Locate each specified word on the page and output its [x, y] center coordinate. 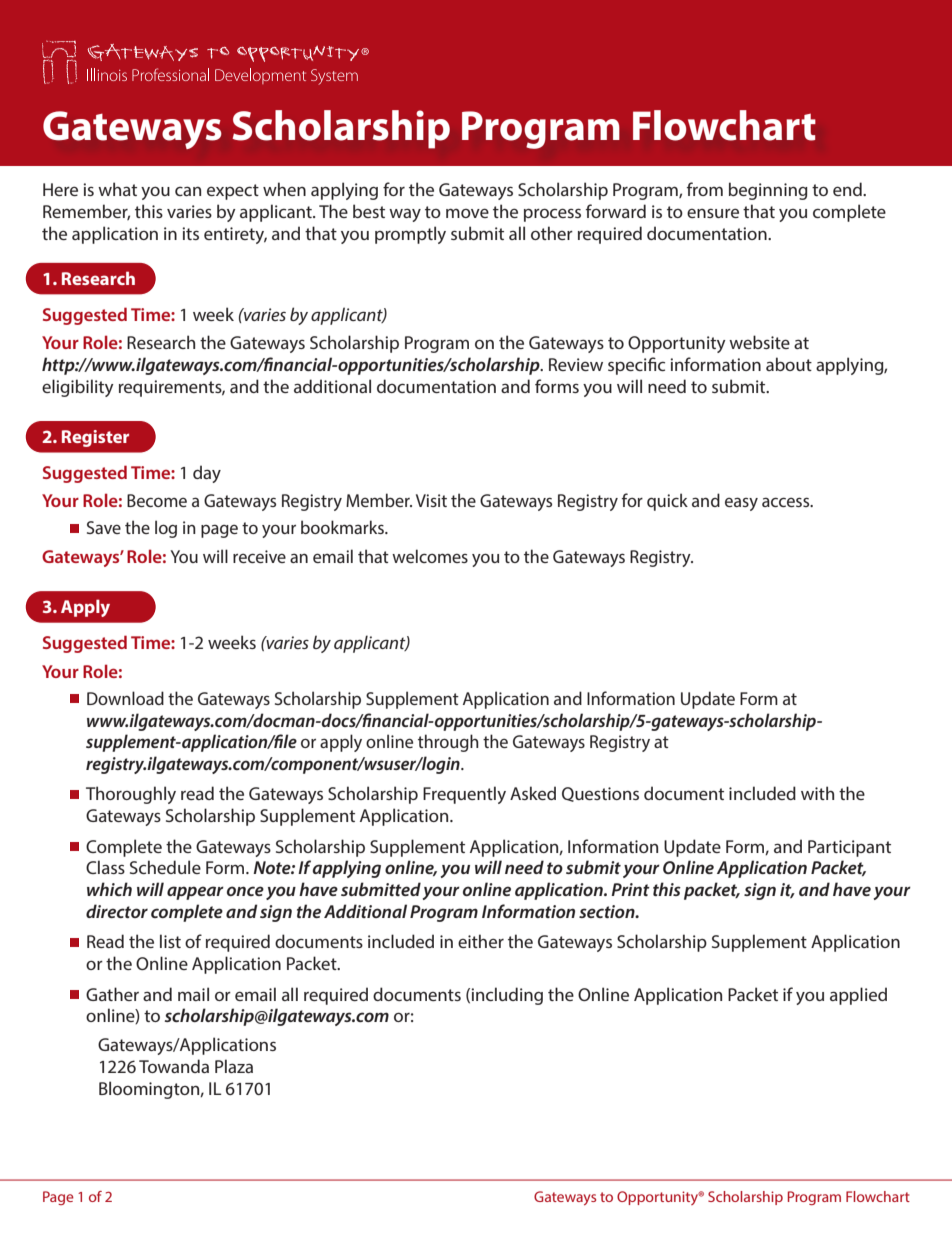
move [467, 213]
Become [157, 500]
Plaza [234, 1066]
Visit [431, 500]
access [787, 502]
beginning [768, 191]
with [817, 793]
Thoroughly [131, 795]
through [448, 743]
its [190, 233]
